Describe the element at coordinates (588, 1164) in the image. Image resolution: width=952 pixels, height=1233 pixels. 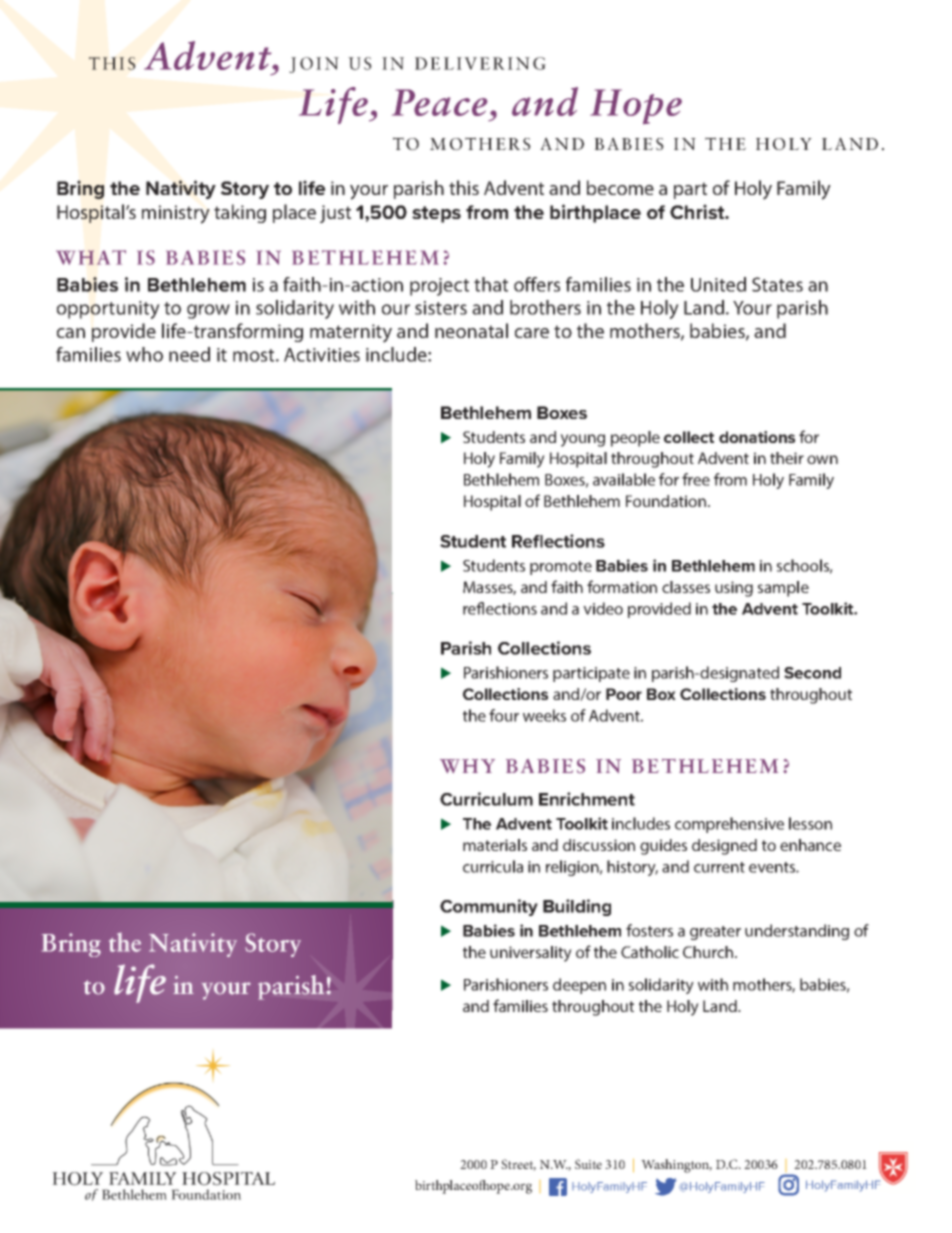
I see `Suite` at that location.
